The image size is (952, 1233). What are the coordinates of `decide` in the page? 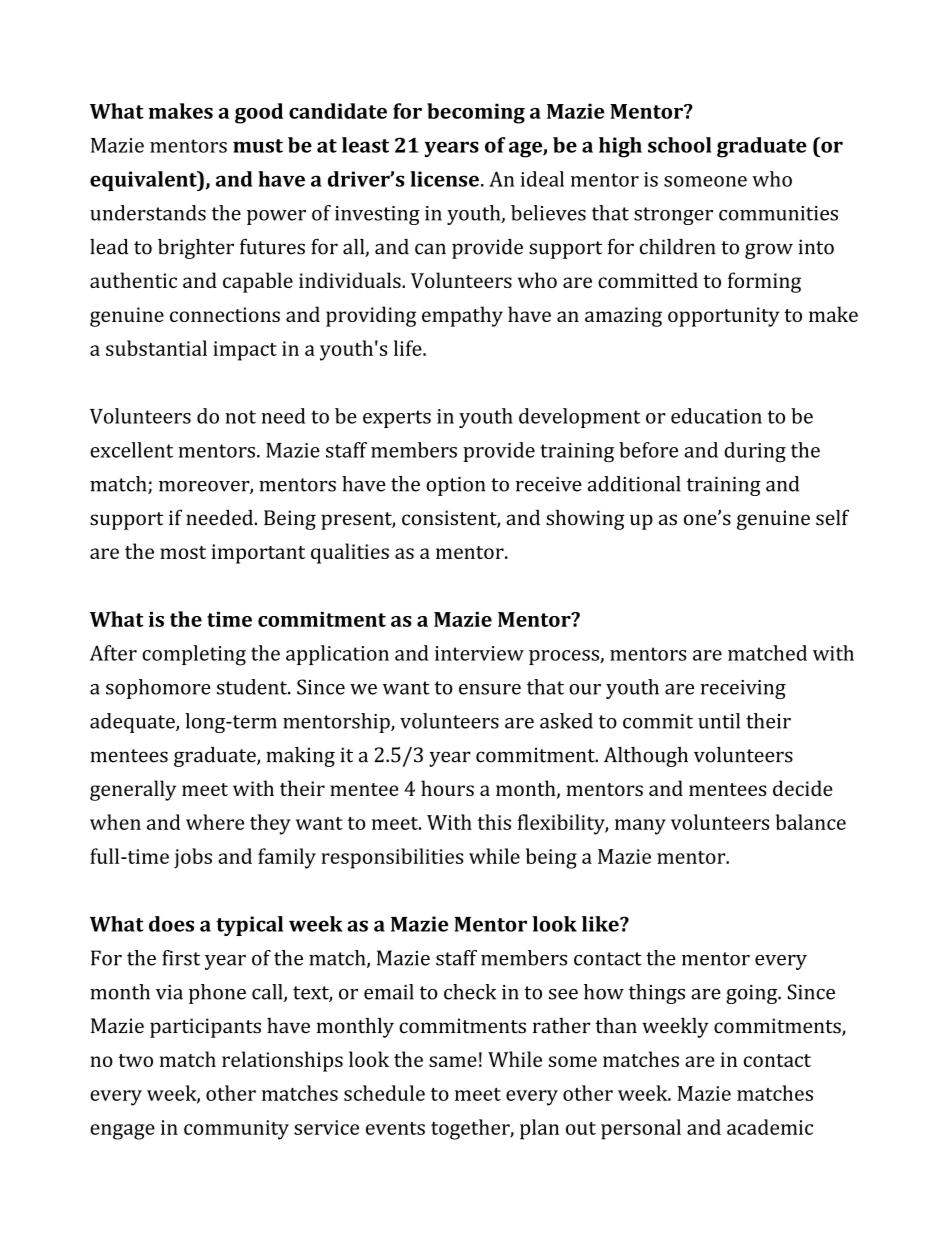 It's located at (802, 788).
